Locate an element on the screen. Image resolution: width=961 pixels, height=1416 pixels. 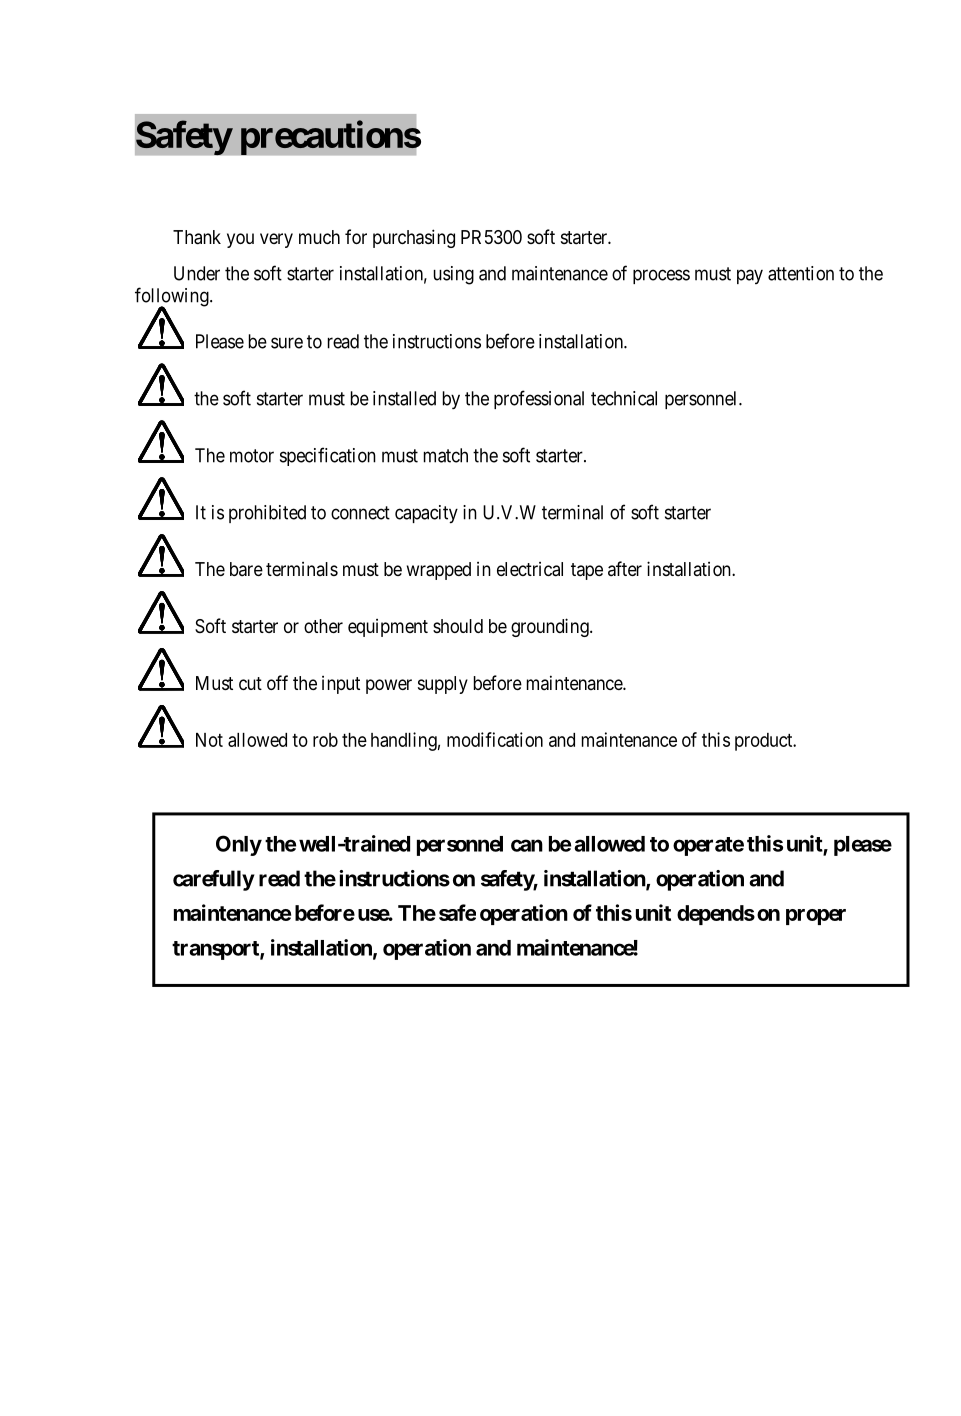
you is located at coordinates (240, 240).
